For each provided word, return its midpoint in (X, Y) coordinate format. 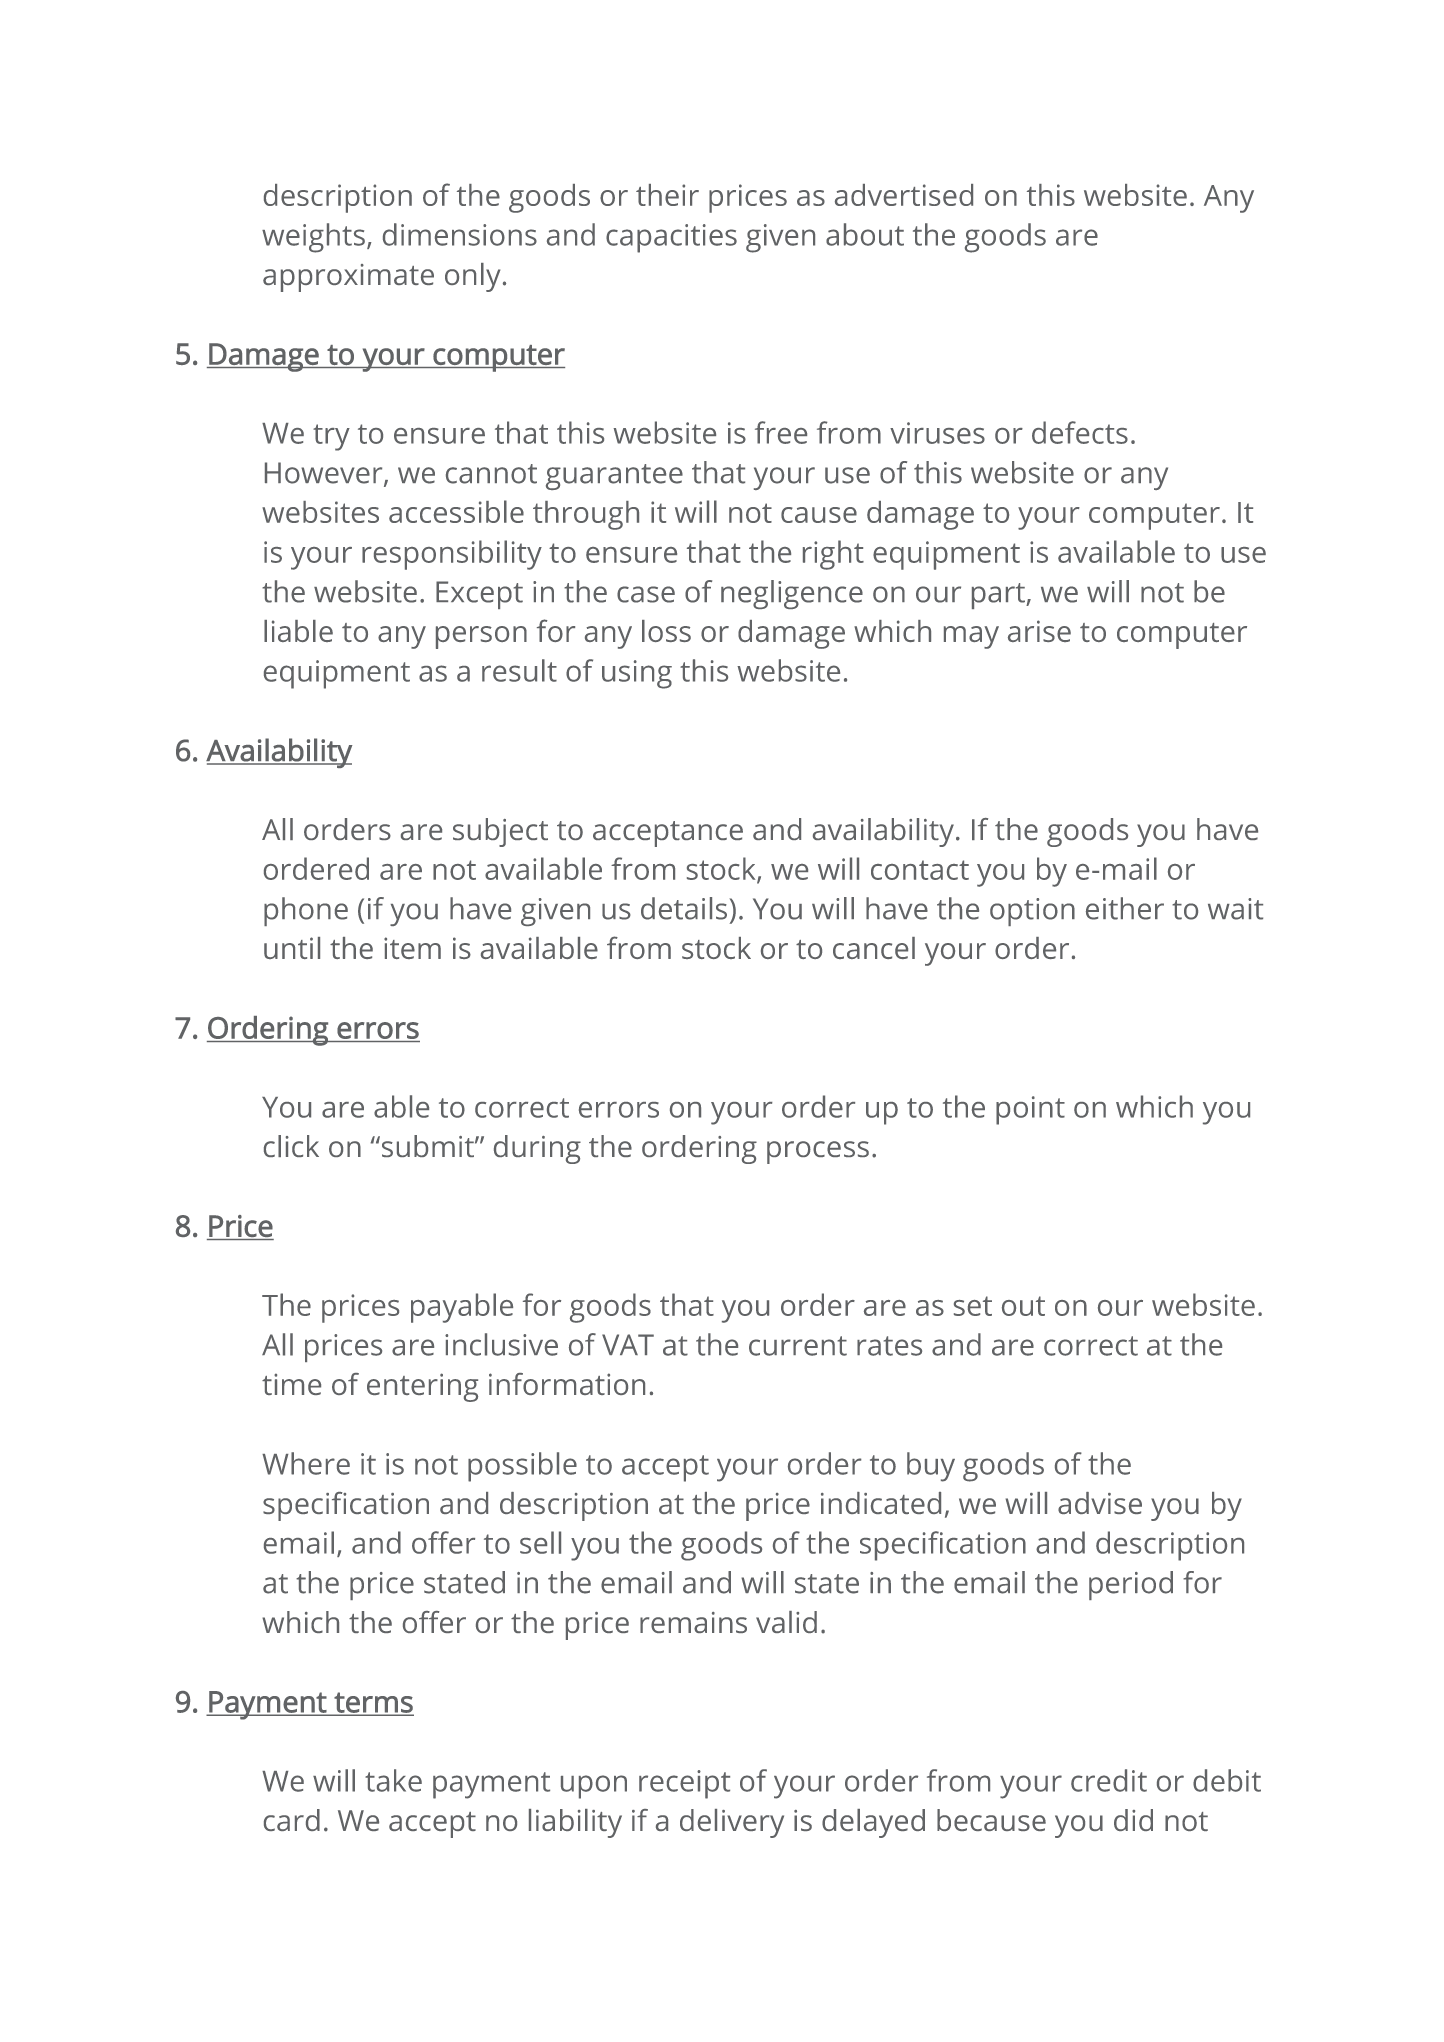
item (412, 948)
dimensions (460, 234)
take (393, 1780)
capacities (671, 238)
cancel (874, 948)
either (1125, 908)
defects (1080, 432)
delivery (732, 1823)
